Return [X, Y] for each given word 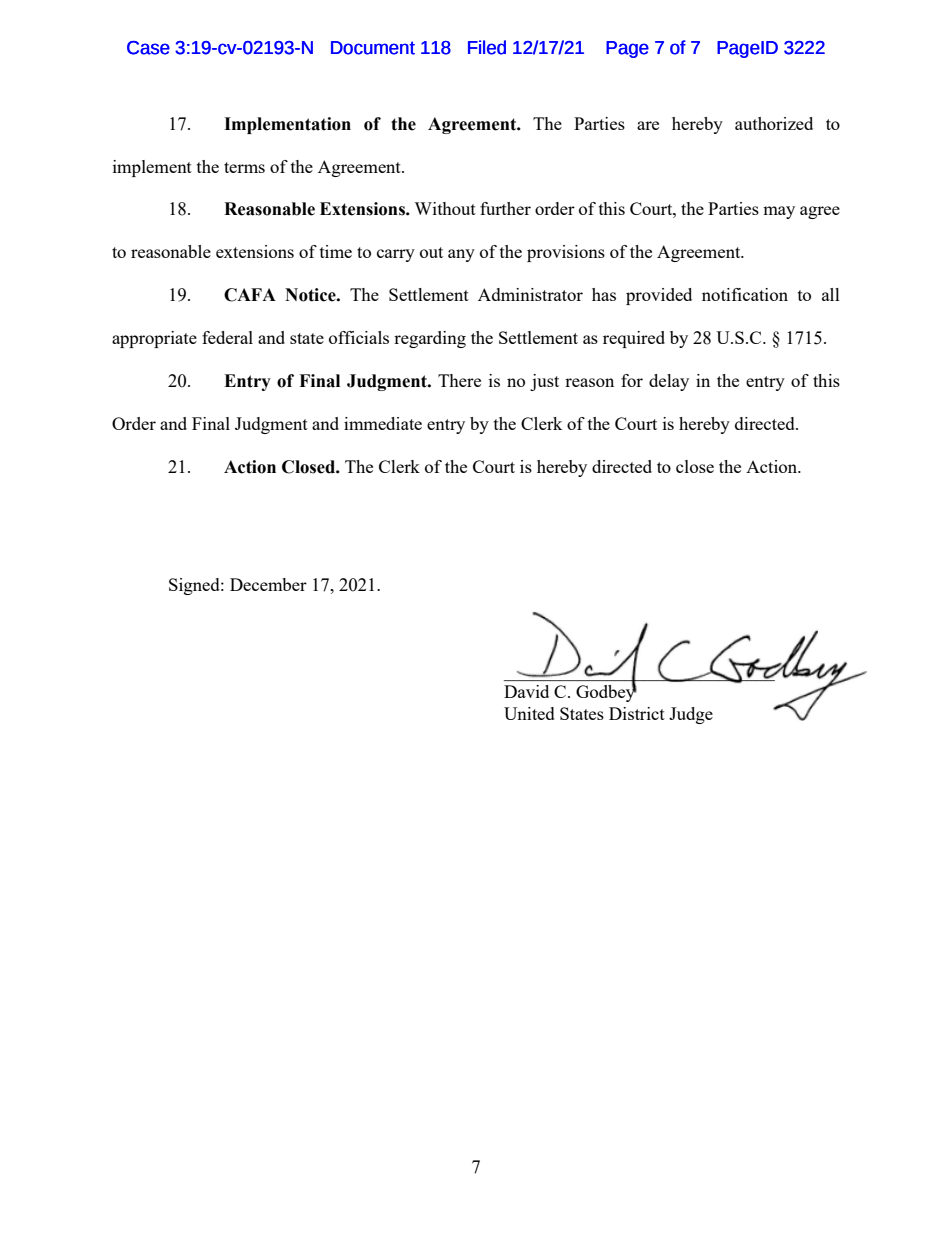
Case [148, 48]
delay [669, 382]
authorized [774, 123]
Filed [487, 47]
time [336, 251]
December [268, 584]
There [459, 380]
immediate [383, 423]
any [461, 255]
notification [745, 294]
